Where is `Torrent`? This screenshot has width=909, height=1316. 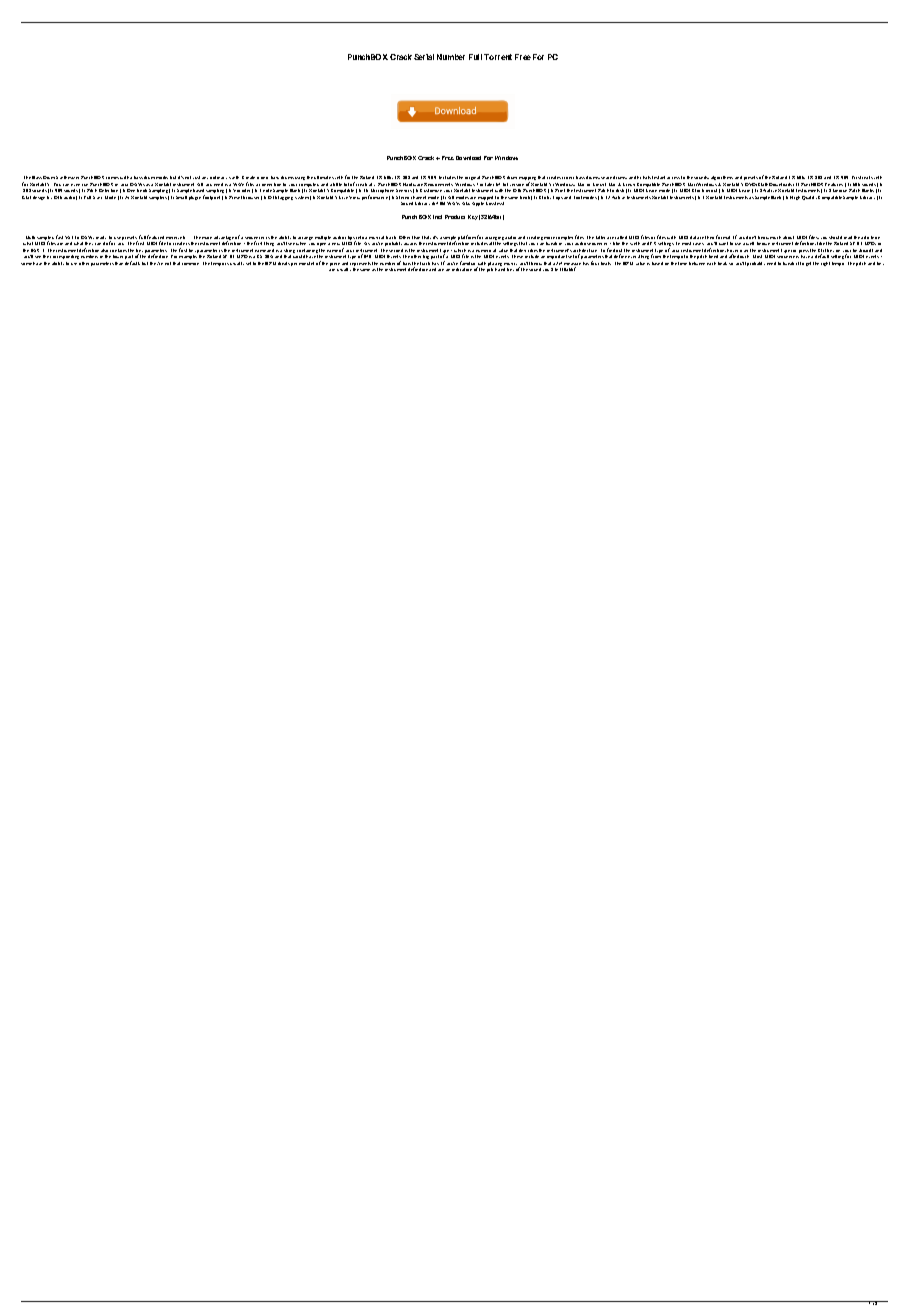
Torrent is located at coordinates (498, 57).
